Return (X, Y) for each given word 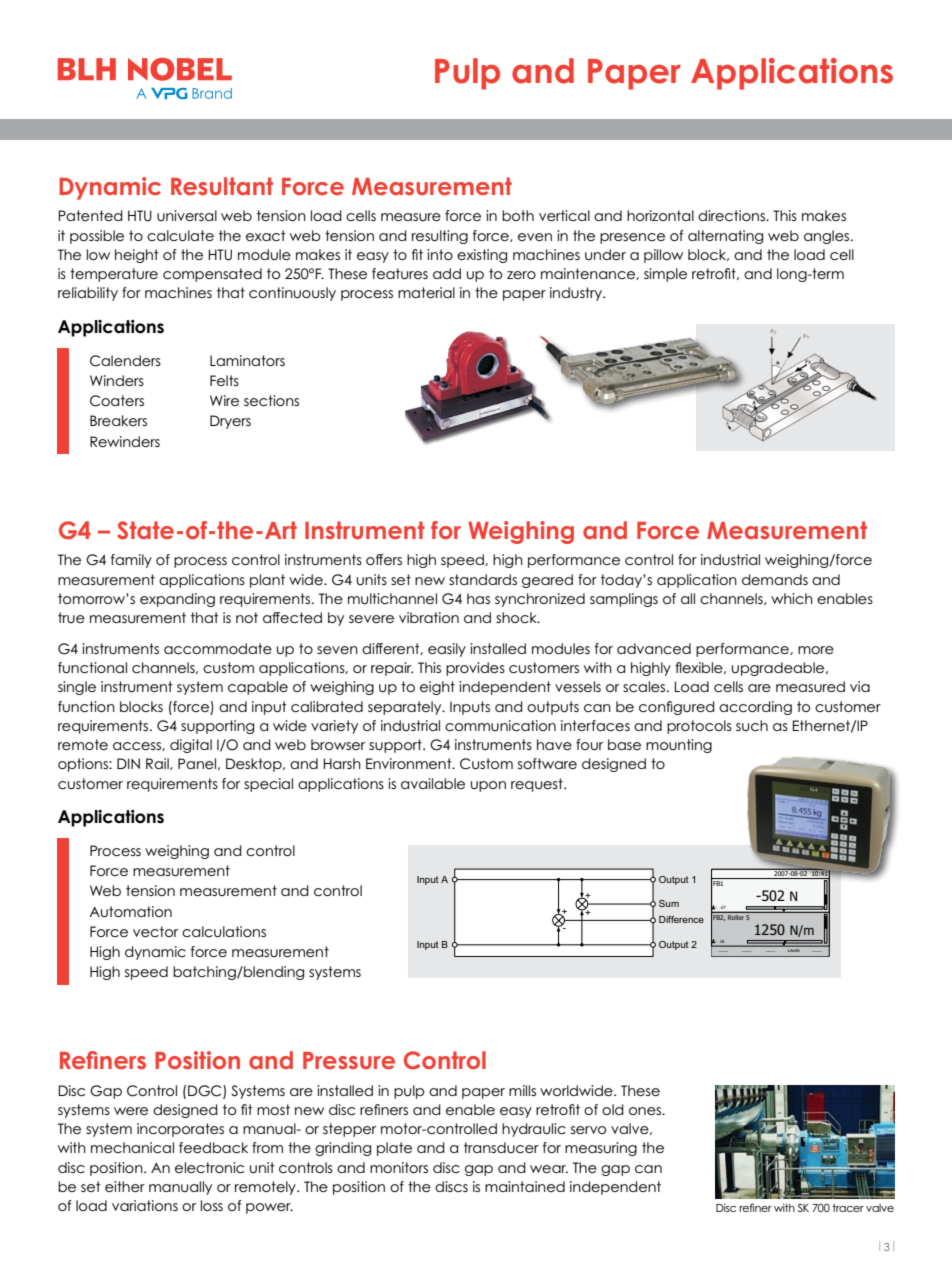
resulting (440, 237)
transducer (501, 1147)
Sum (669, 903)
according (755, 708)
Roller (736, 916)
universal (187, 215)
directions (732, 215)
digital (191, 746)
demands (775, 579)
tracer (848, 1208)
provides (475, 669)
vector (155, 931)
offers (384, 559)
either (125, 1186)
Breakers (118, 420)
